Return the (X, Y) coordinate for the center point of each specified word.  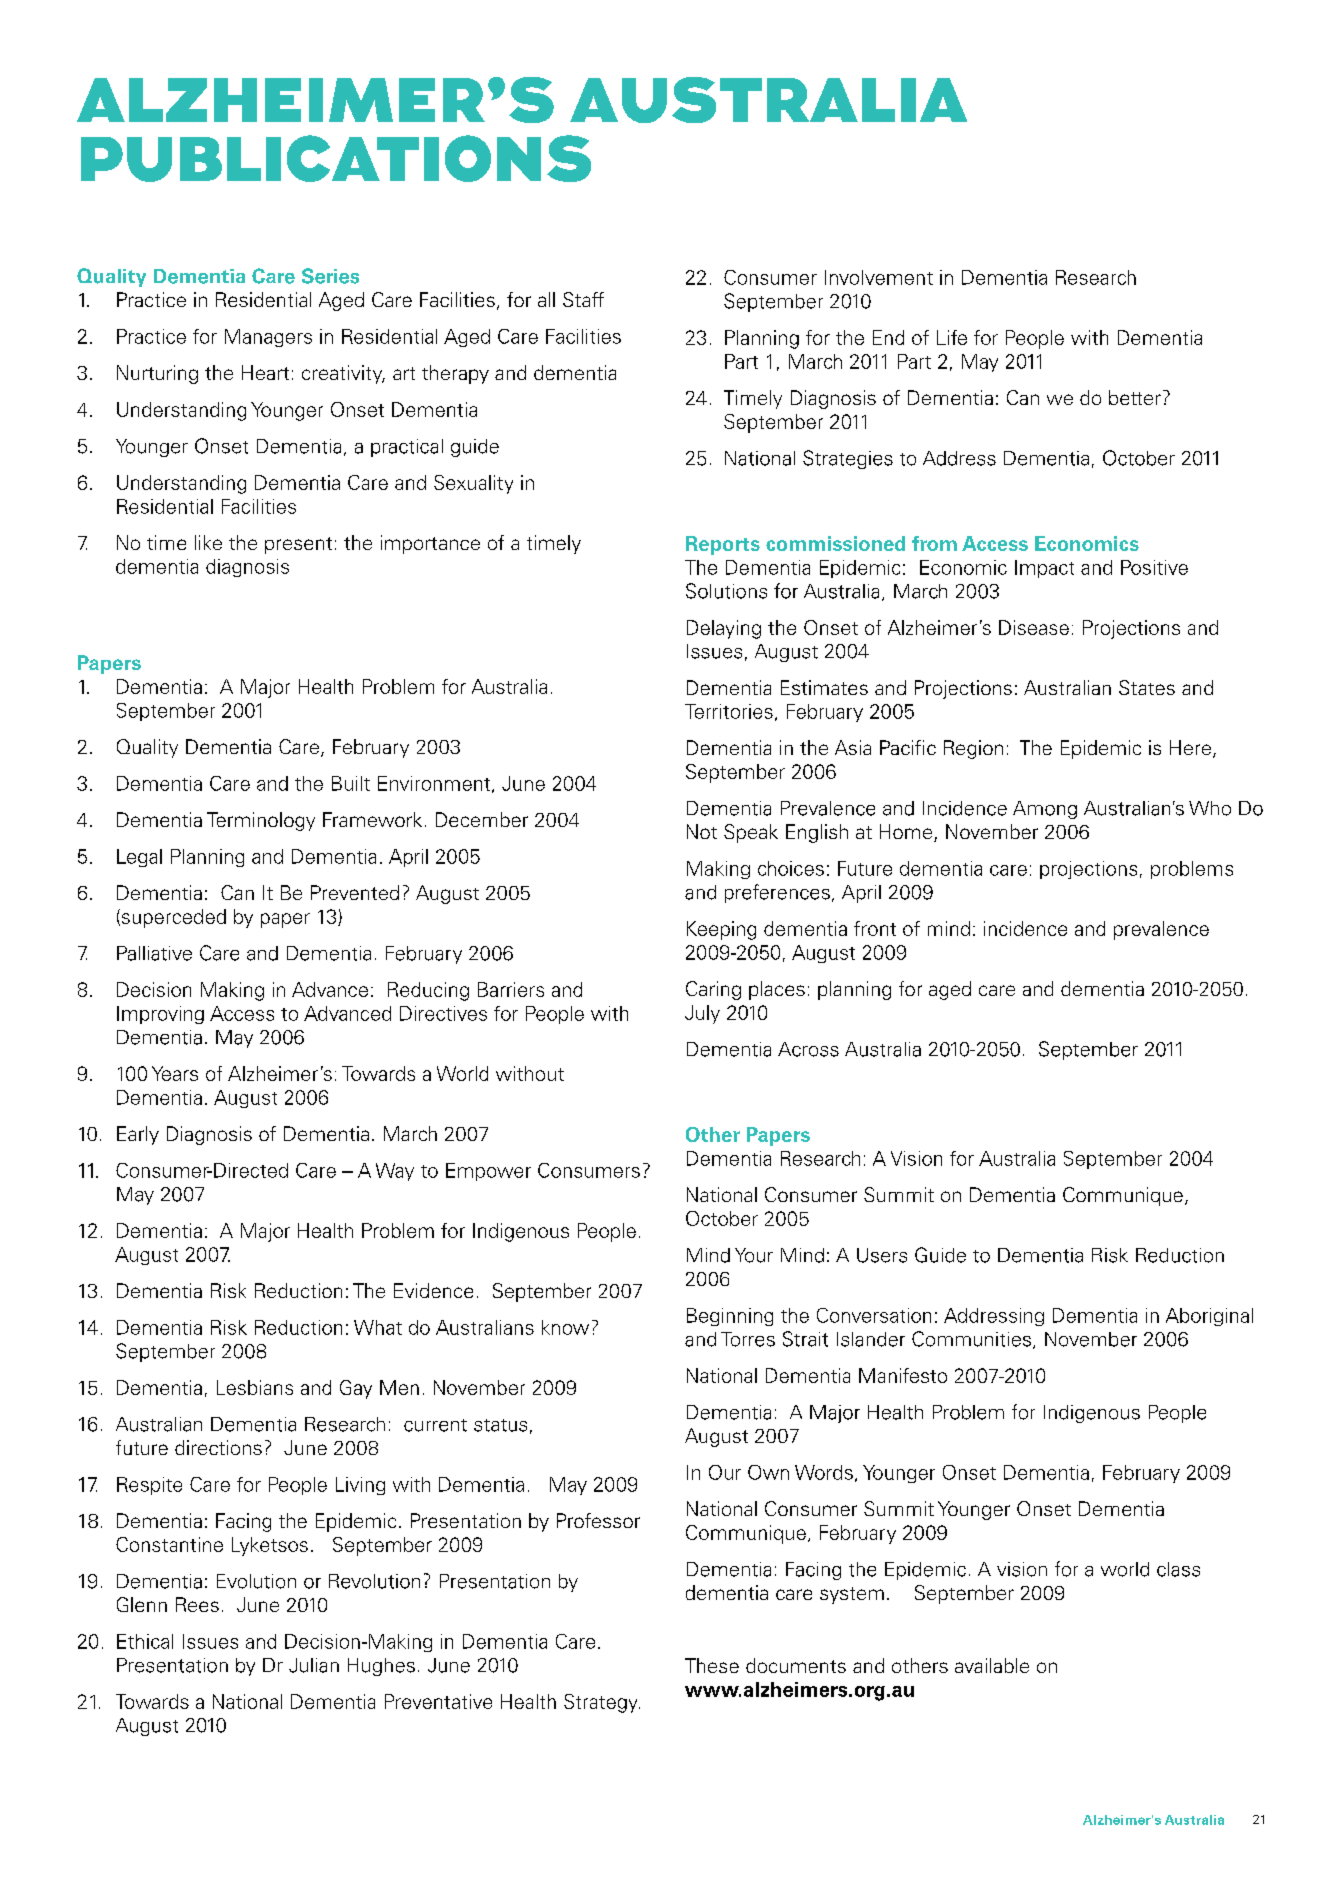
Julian (314, 1665)
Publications (336, 158)
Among (1045, 810)
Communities (971, 1339)
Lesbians (255, 1387)
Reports (723, 545)
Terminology (261, 821)
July (702, 1014)
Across (808, 1049)
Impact (1044, 569)
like (208, 542)
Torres (748, 1339)
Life (952, 337)
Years (175, 1073)
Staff (583, 299)
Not (702, 831)
